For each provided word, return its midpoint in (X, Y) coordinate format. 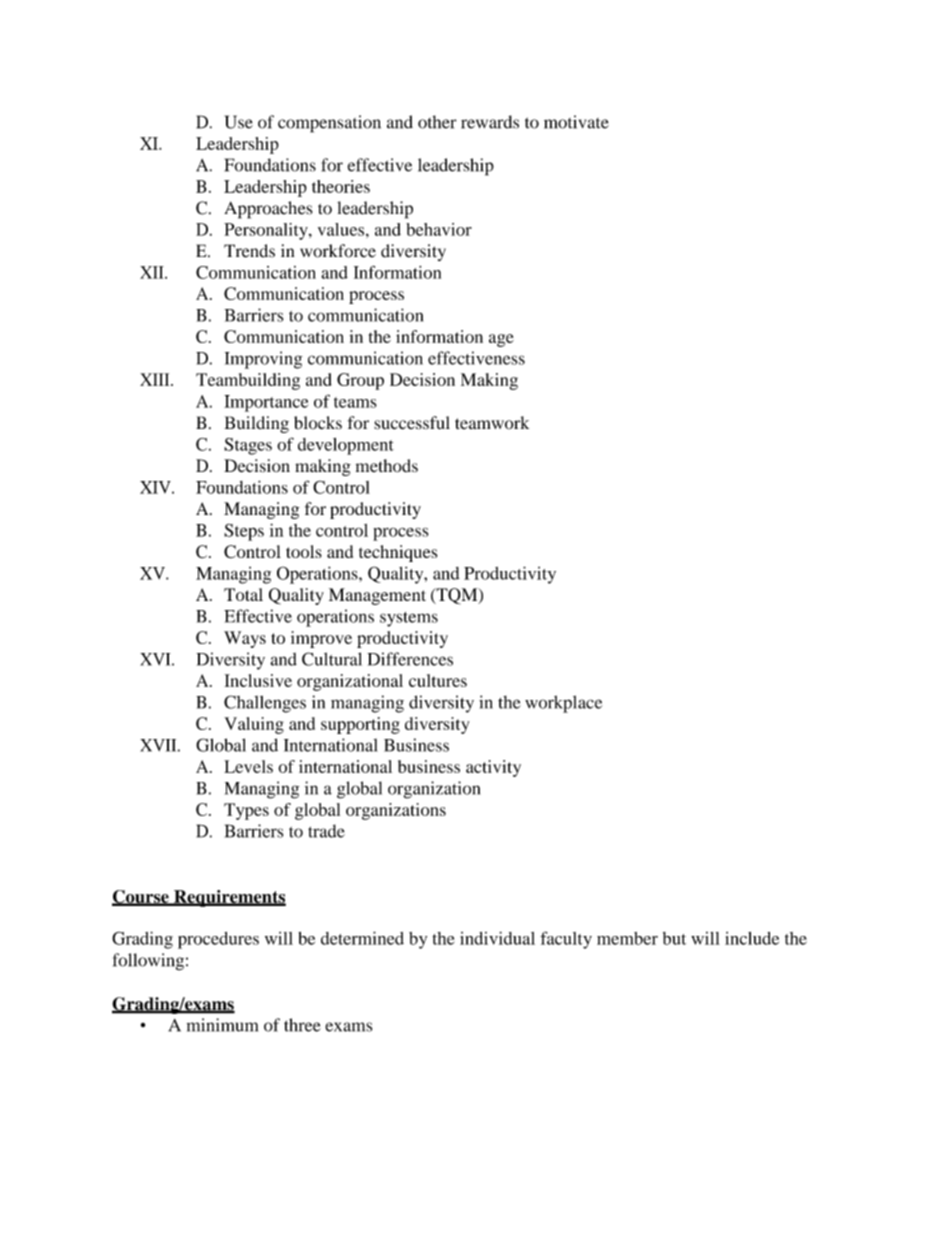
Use (239, 122)
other (437, 122)
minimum (222, 1025)
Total (243, 594)
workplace (563, 704)
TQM (457, 596)
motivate (576, 122)
